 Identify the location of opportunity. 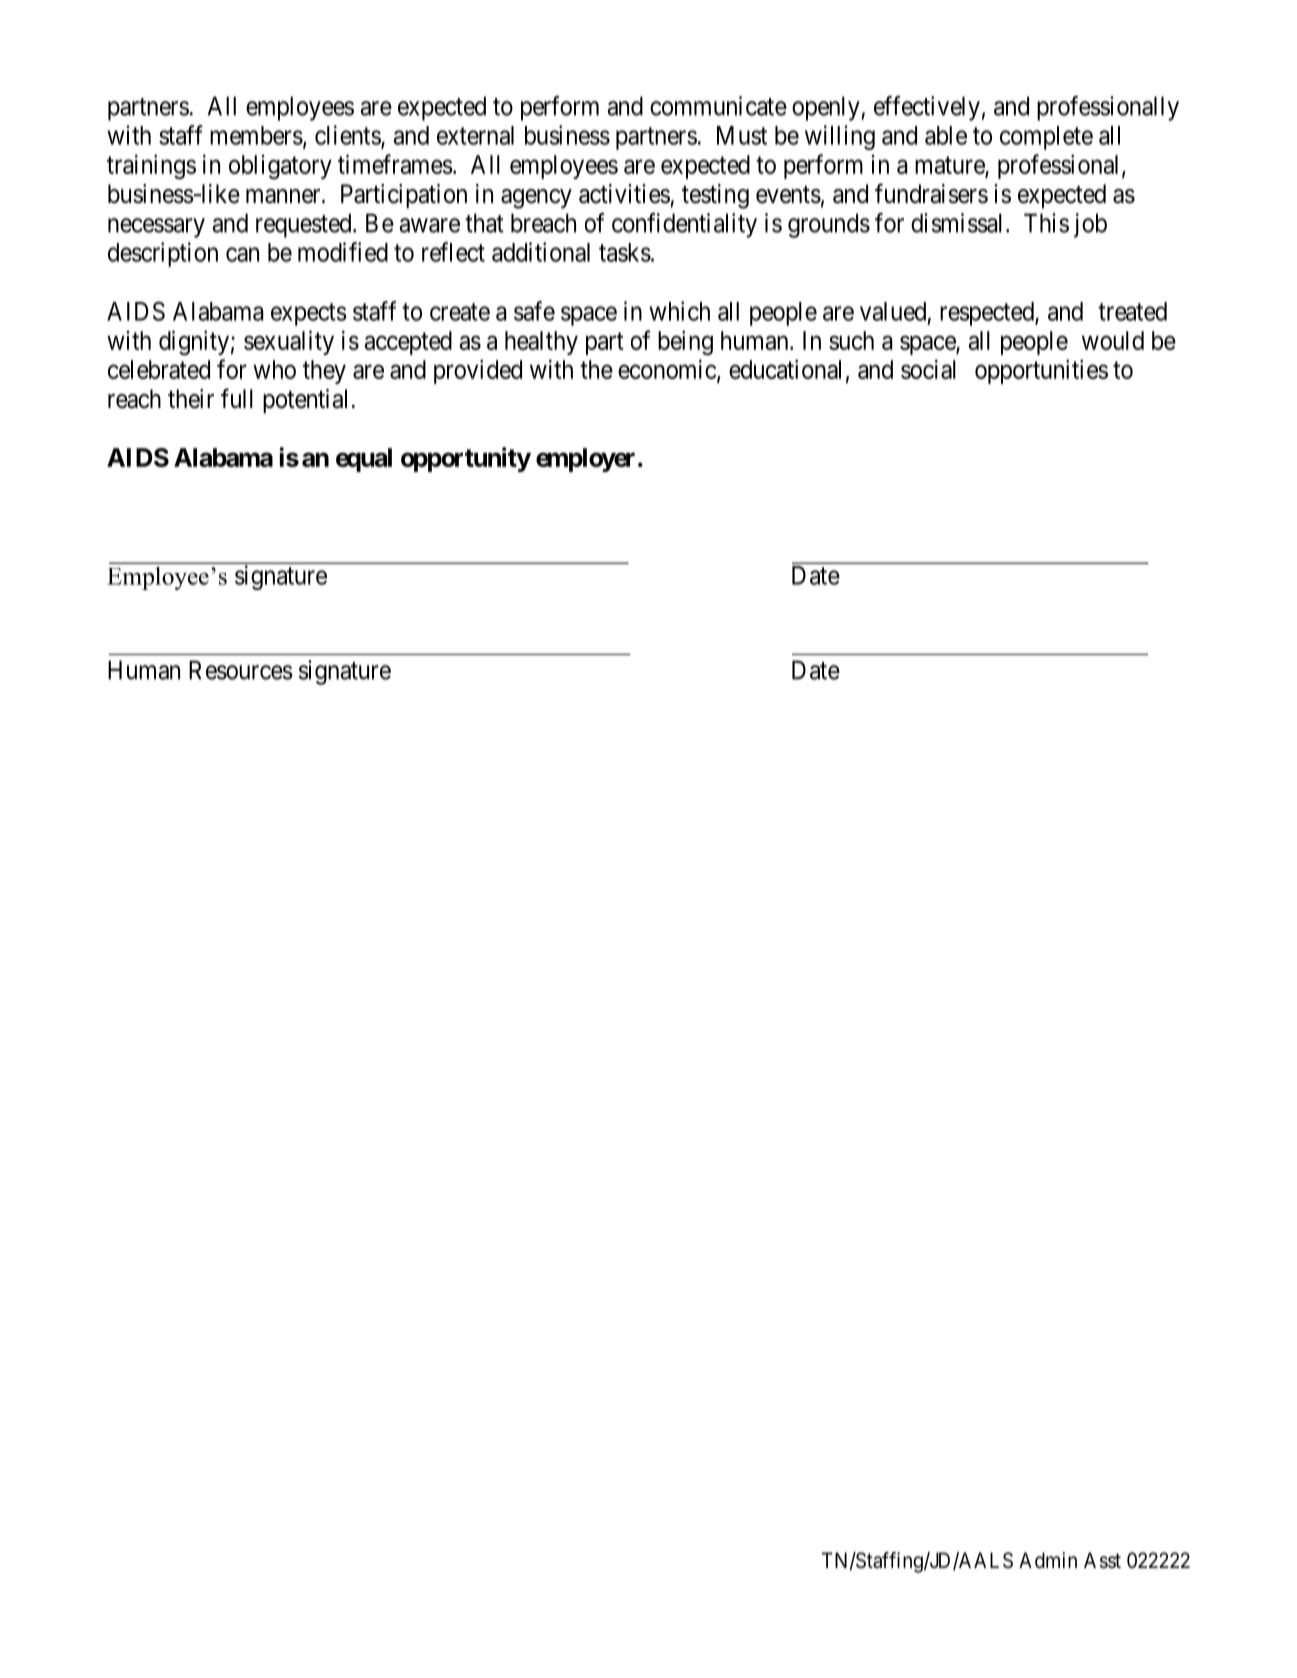
(466, 459).
